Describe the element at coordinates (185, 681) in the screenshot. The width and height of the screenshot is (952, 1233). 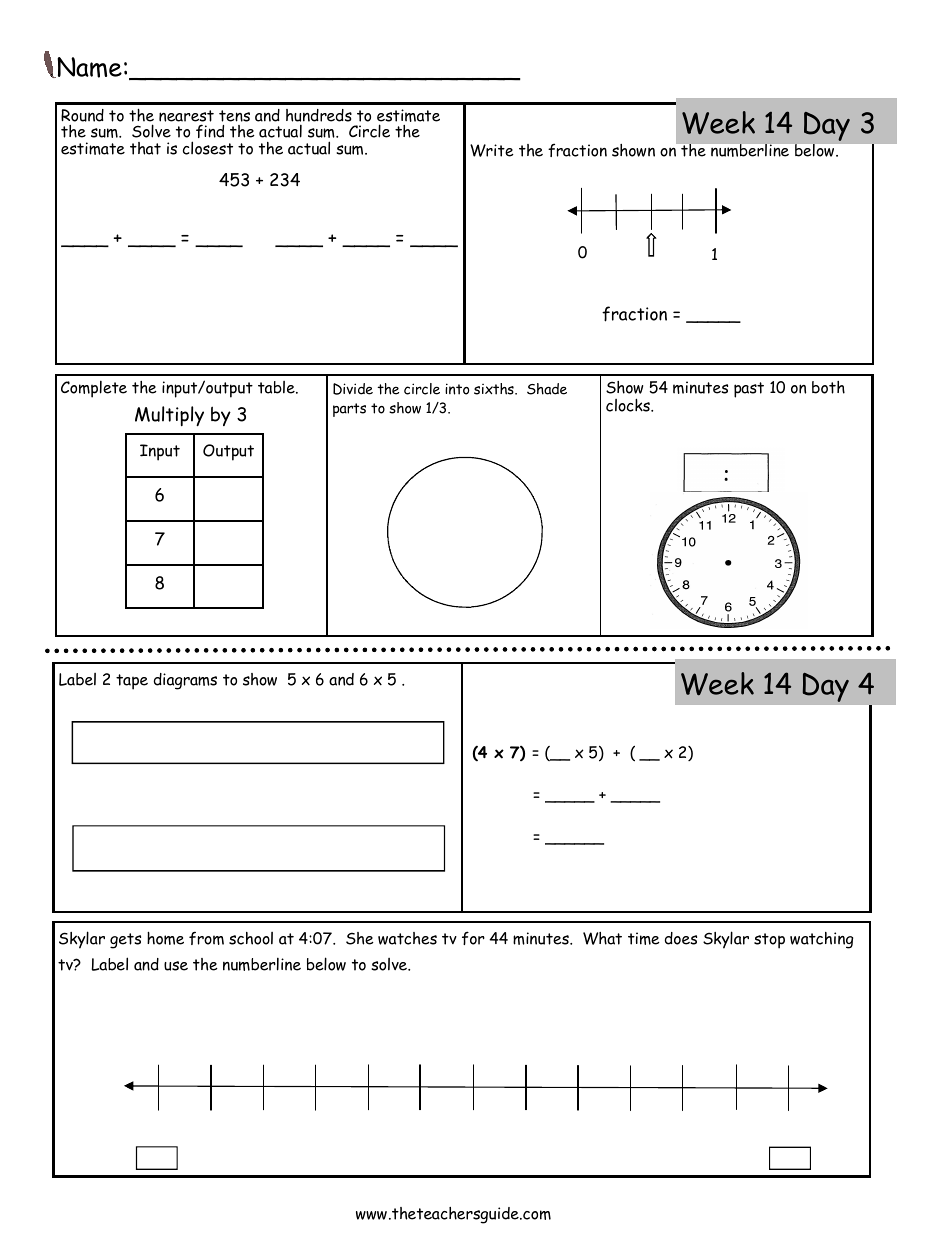
I see `diagrams` at that location.
